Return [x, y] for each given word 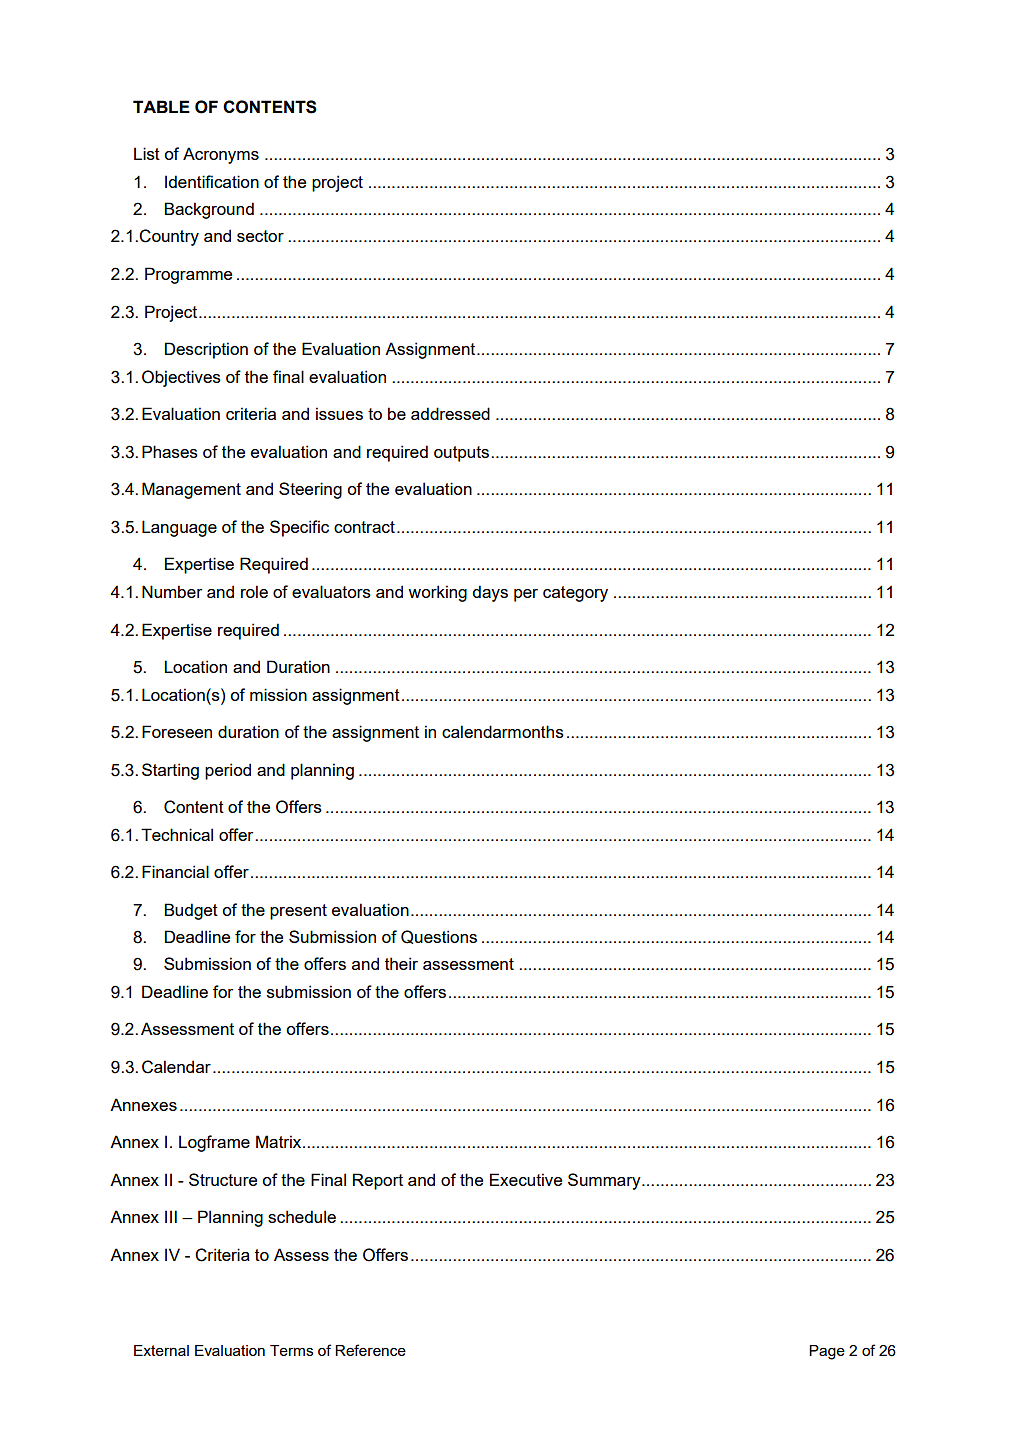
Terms [291, 1350]
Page [827, 1352]
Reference [370, 1350]
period [228, 771]
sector [260, 236]
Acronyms [221, 155]
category [575, 594]
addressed [450, 413]
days [490, 593]
